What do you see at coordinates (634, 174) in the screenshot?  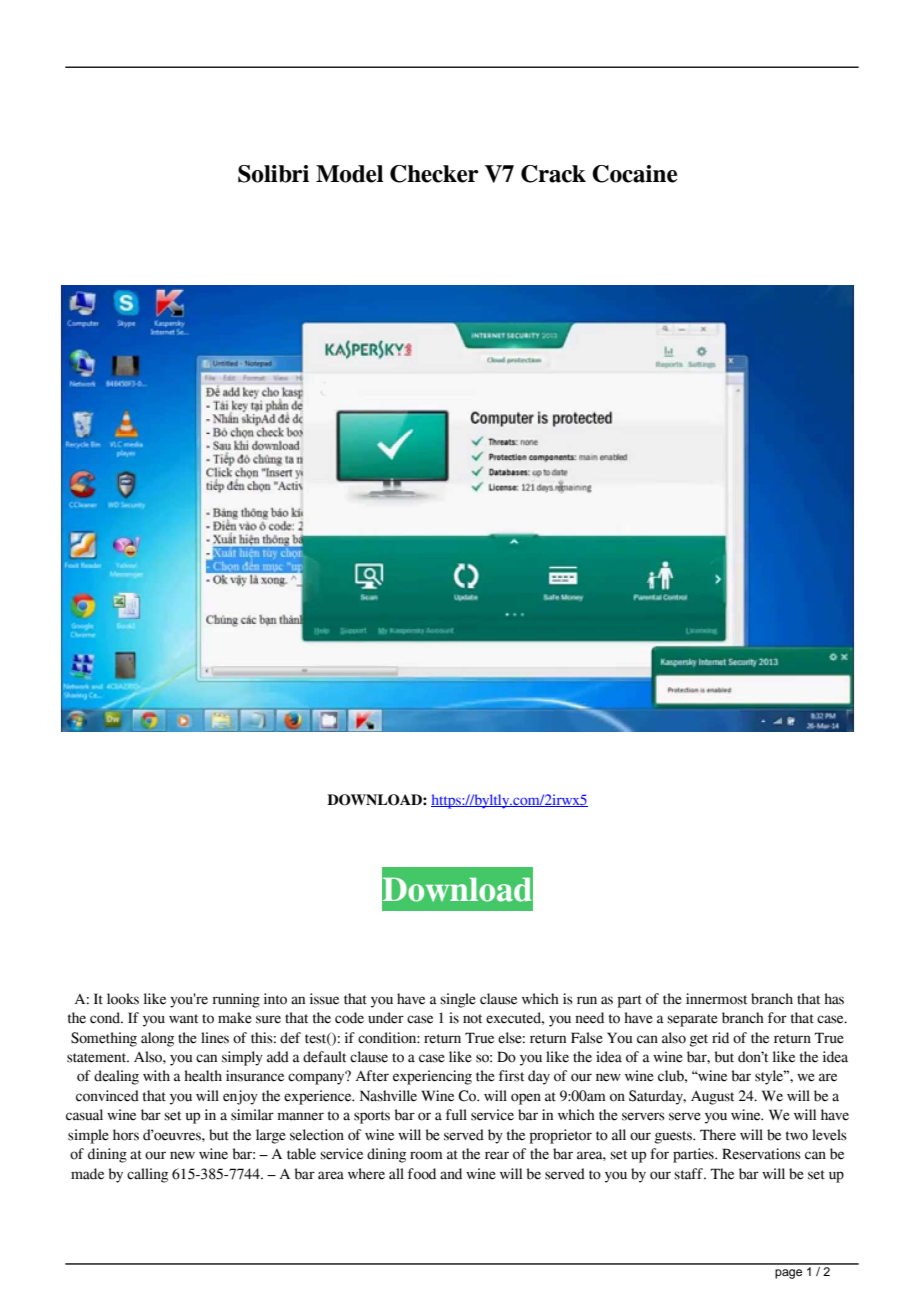 I see `Cocaine` at bounding box center [634, 174].
